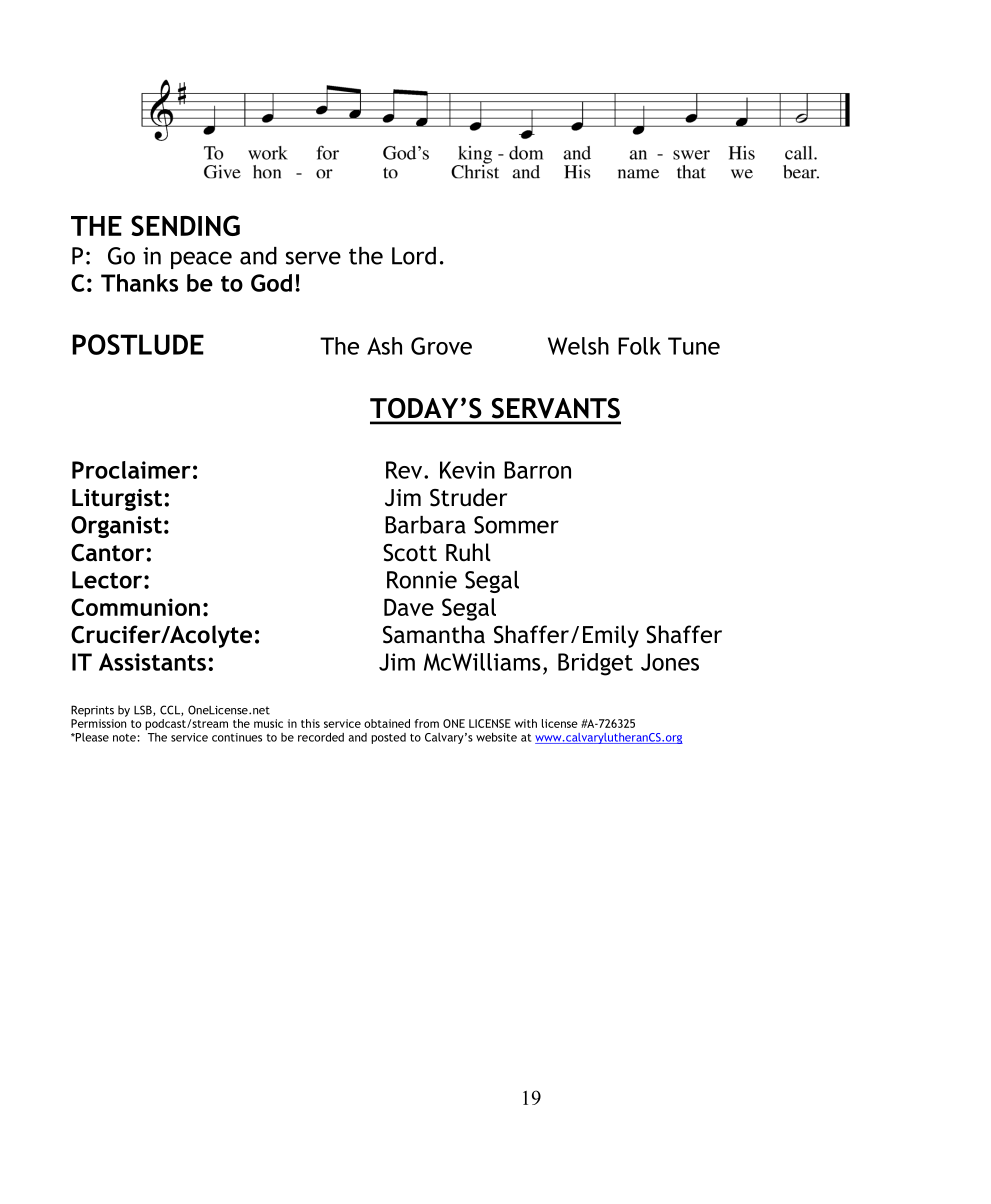  I want to click on Rev, so click(405, 470).
